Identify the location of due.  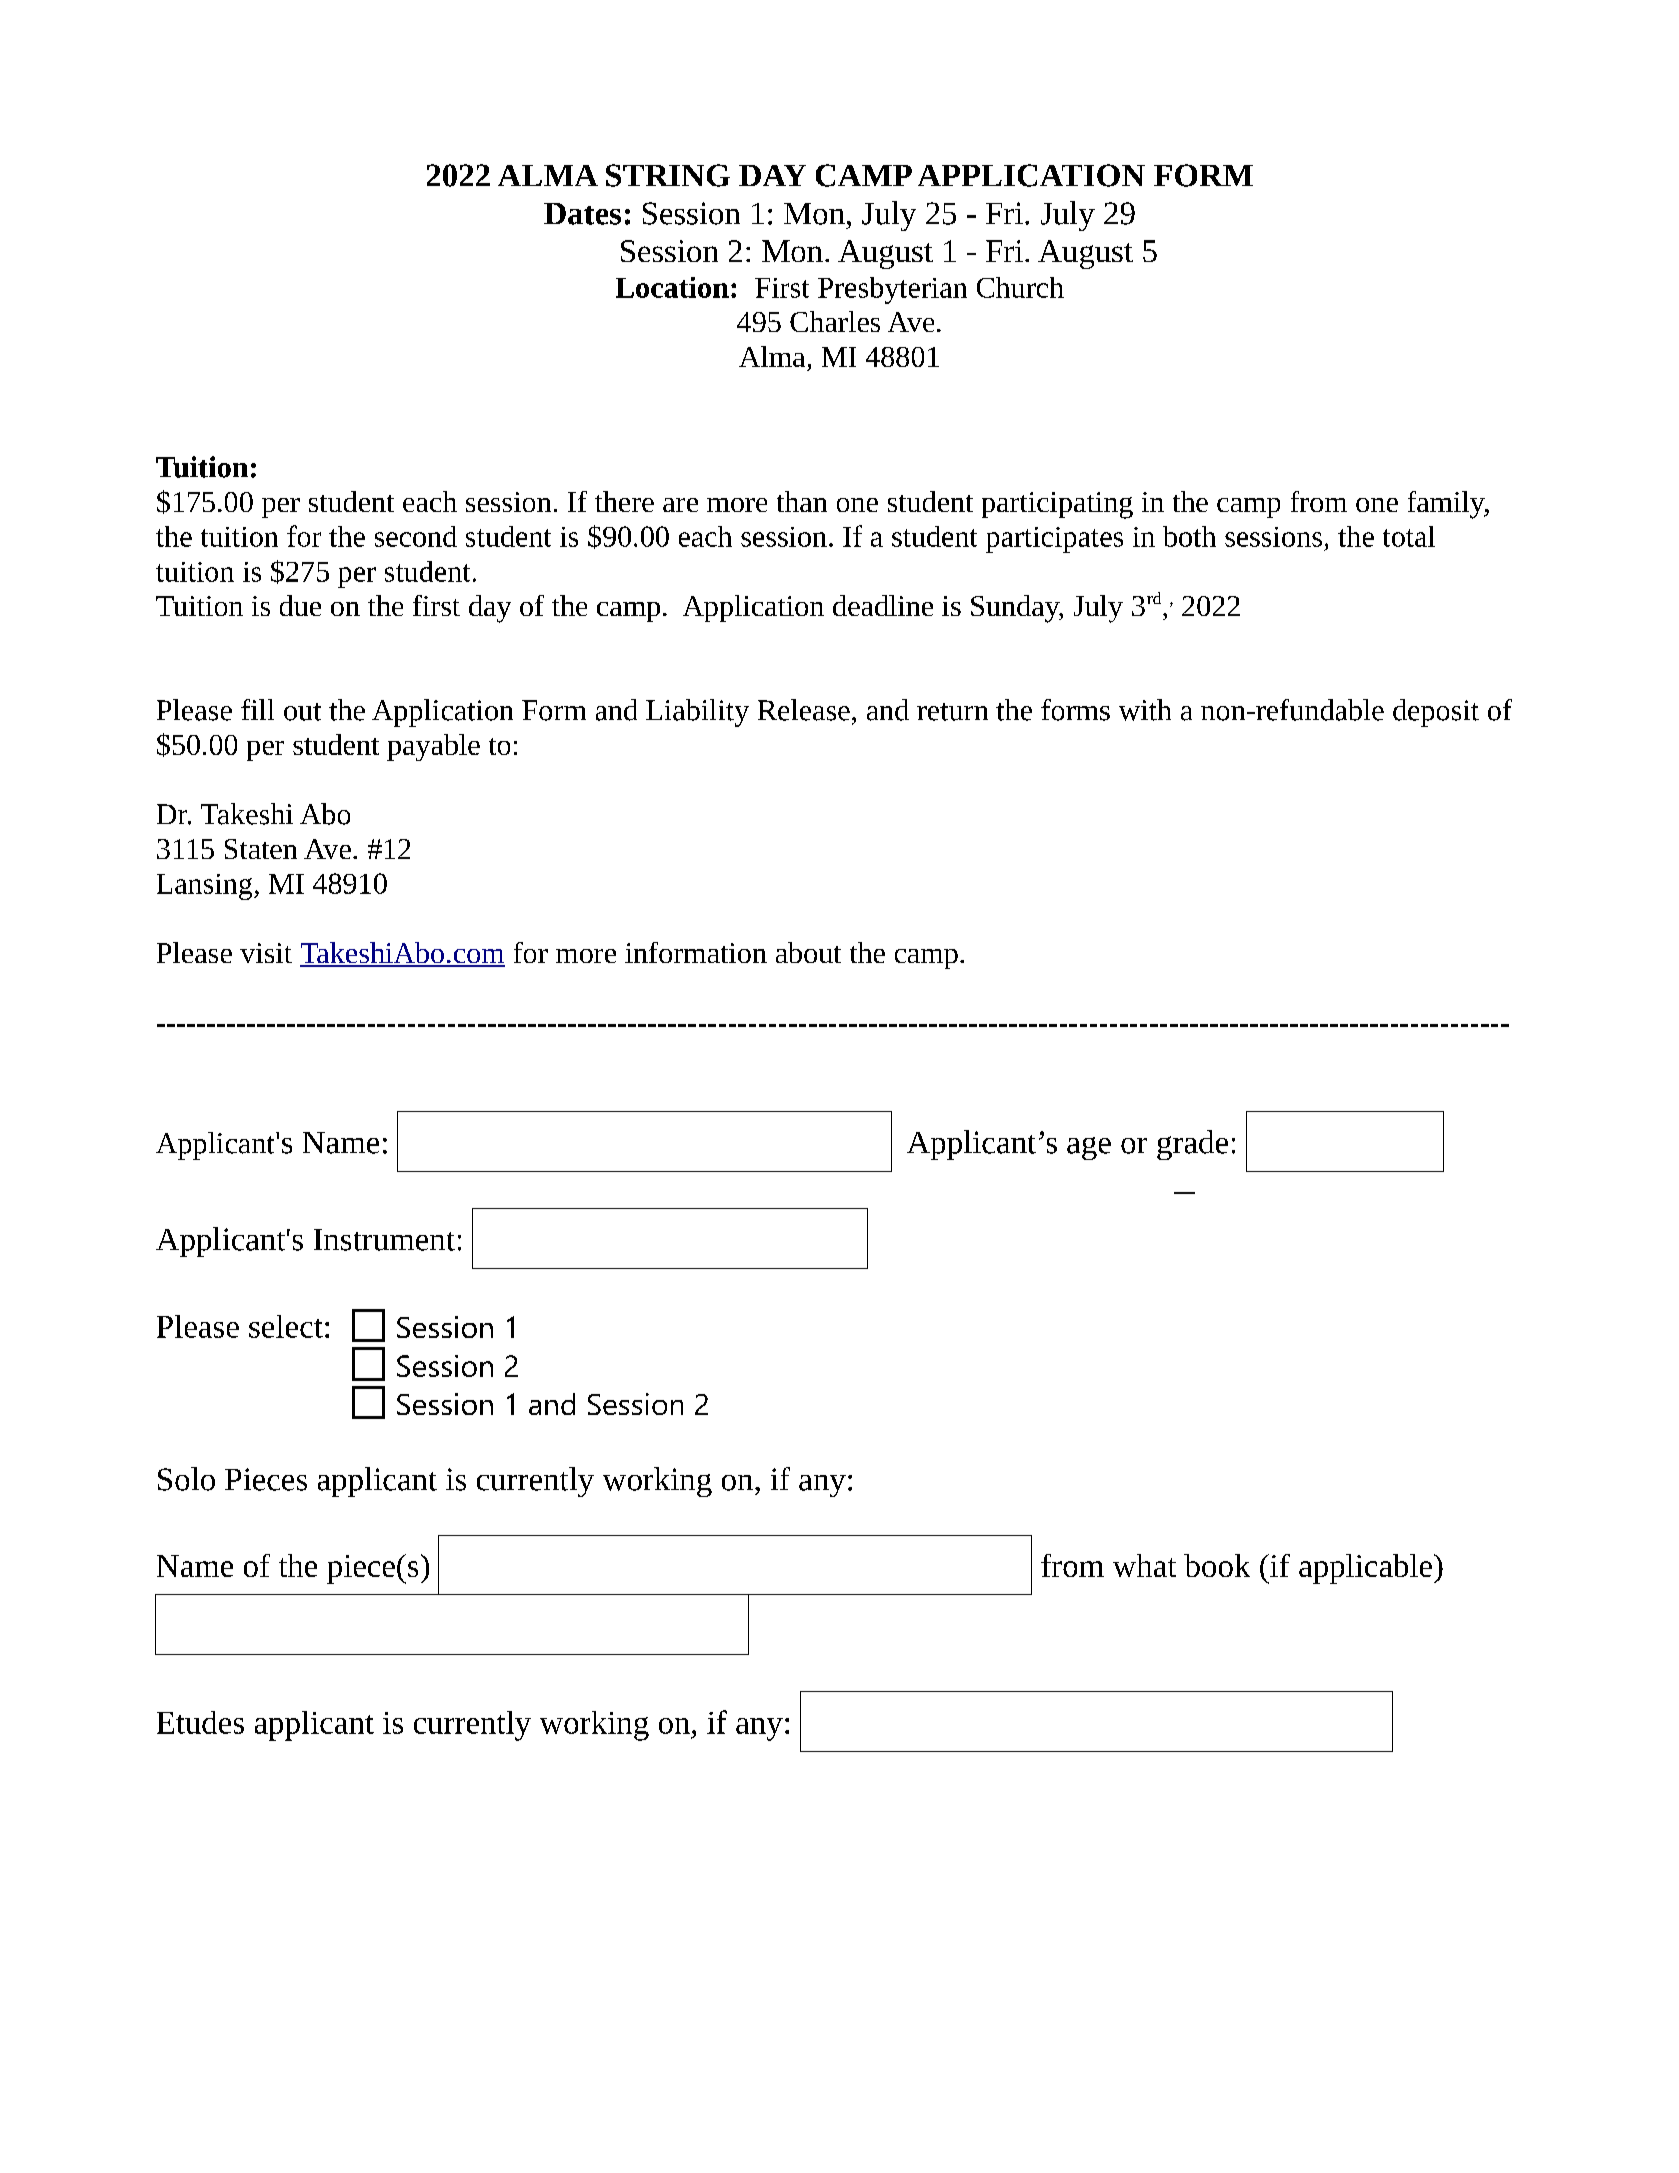
(300, 605).
